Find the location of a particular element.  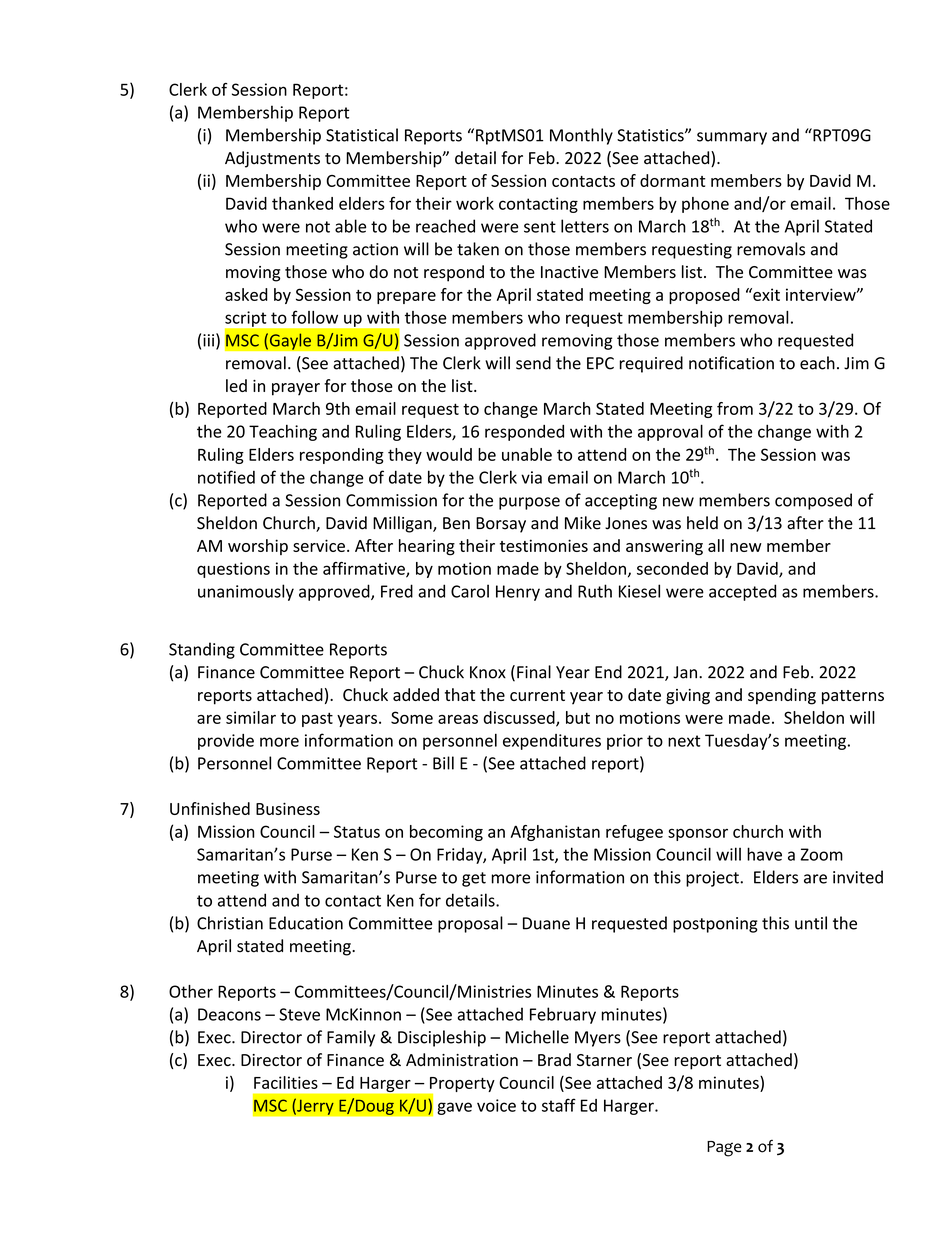

send is located at coordinates (533, 363).
